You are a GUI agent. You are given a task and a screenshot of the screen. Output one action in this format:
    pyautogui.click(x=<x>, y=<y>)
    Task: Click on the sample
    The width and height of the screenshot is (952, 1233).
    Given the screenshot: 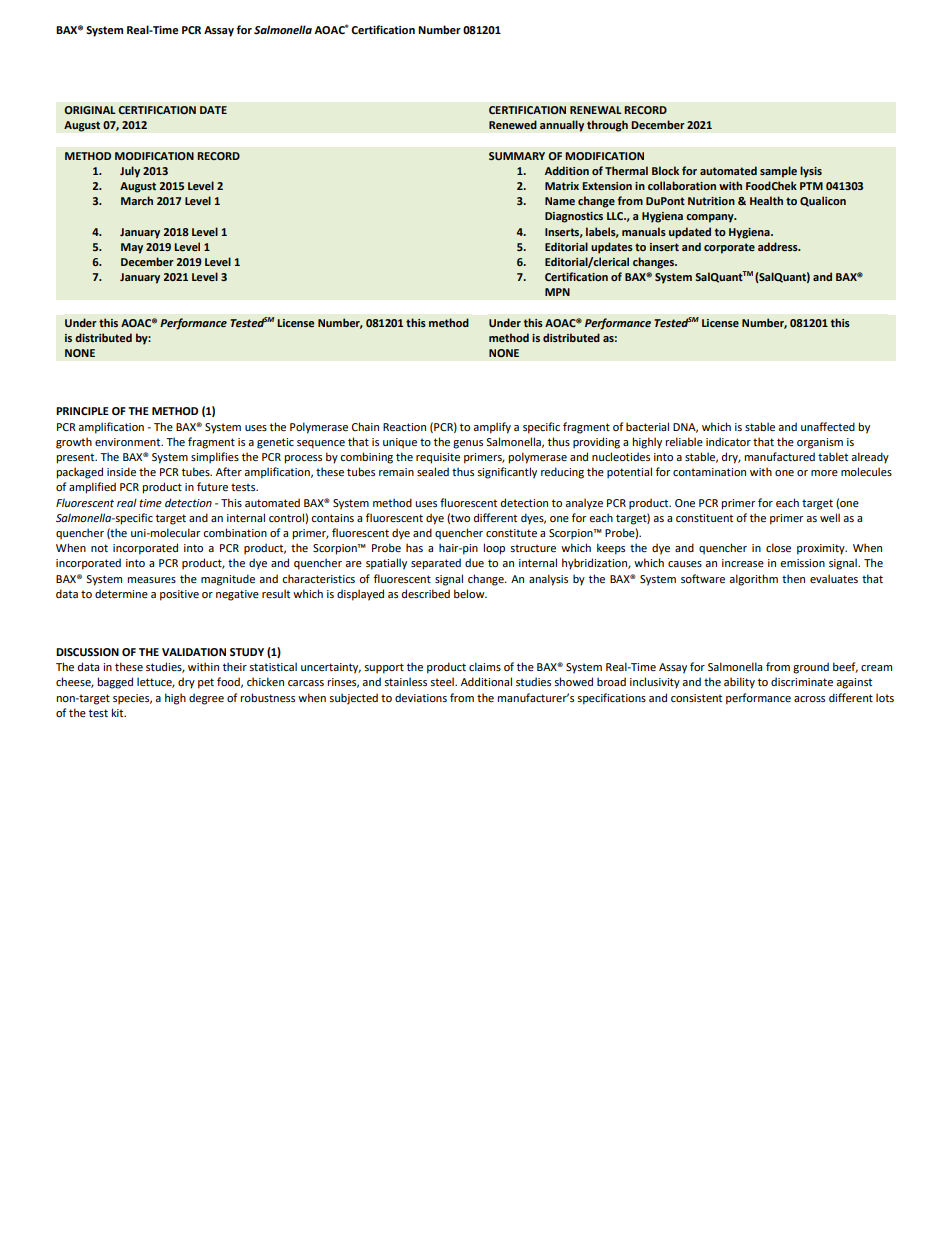 What is the action you would take?
    pyautogui.click(x=778, y=172)
